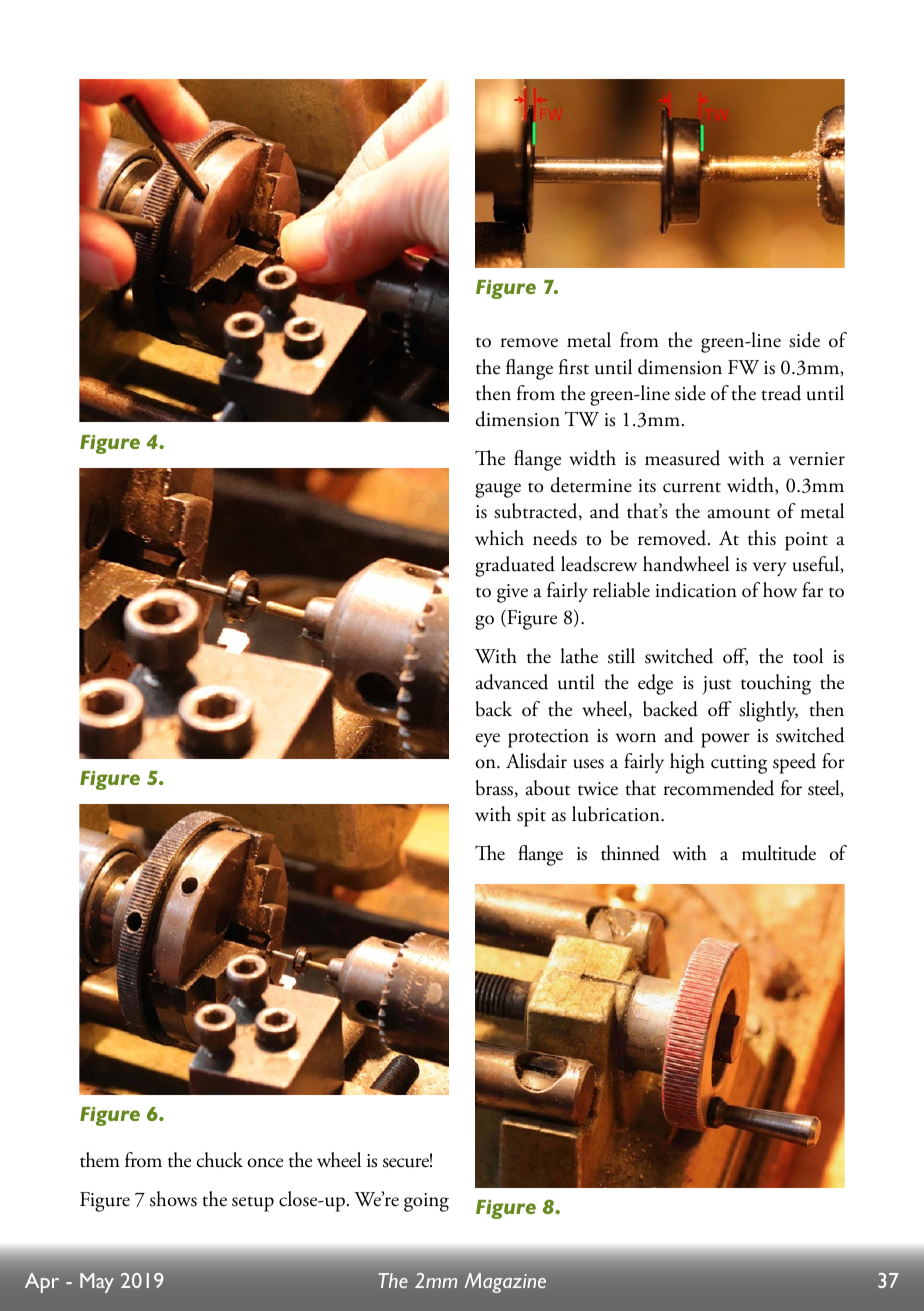 This screenshot has height=1311, width=924. What do you see at coordinates (498, 490) in the screenshot?
I see `gauge` at bounding box center [498, 490].
